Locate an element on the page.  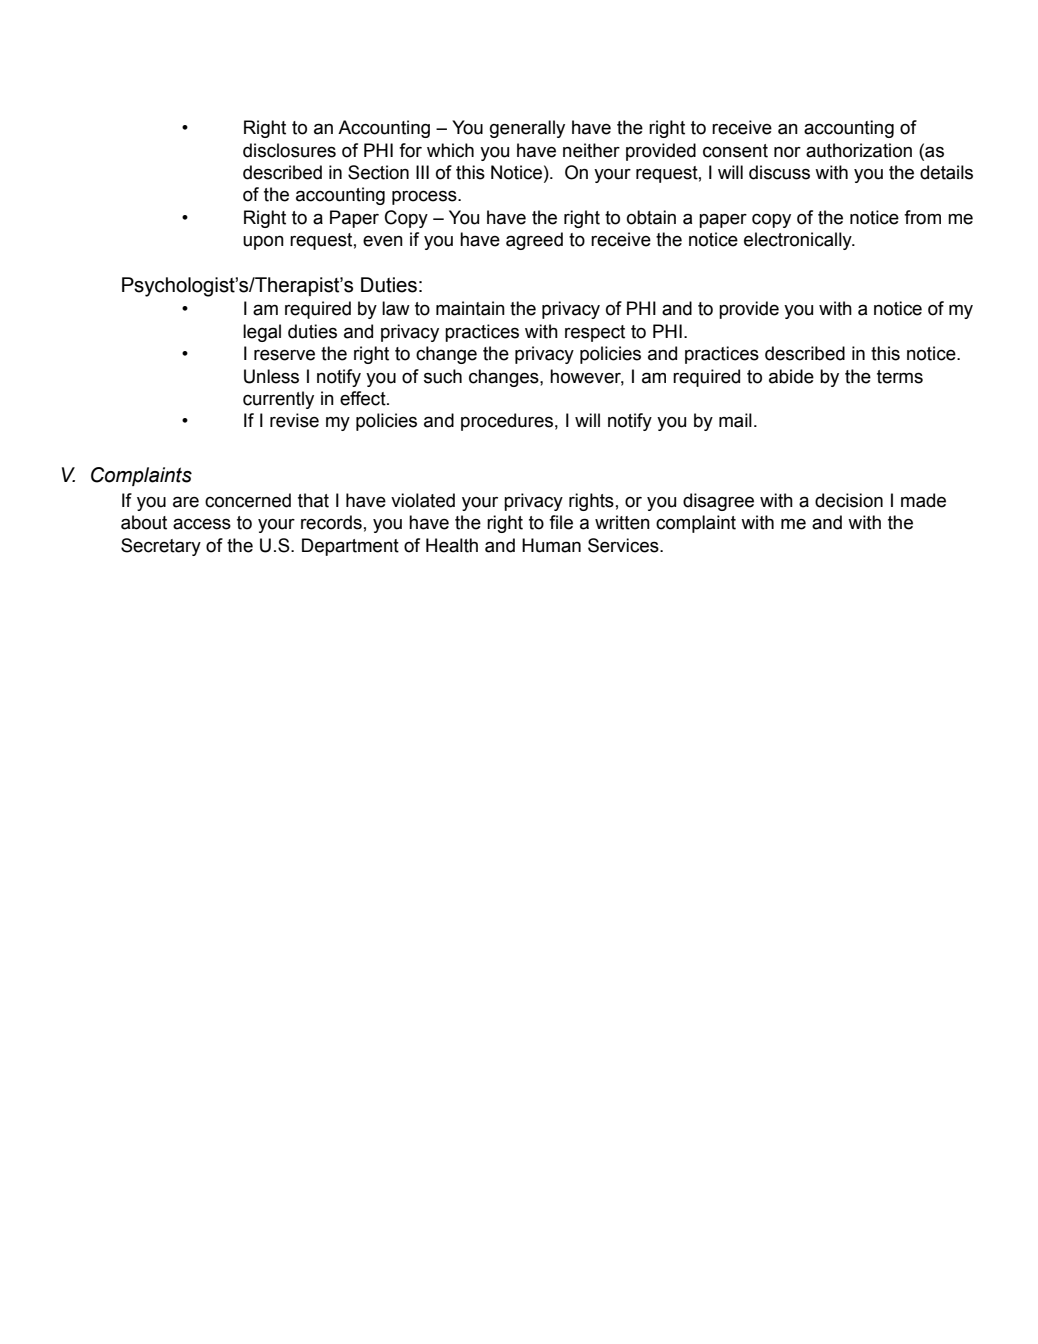
authorization is located at coordinates (859, 150).
